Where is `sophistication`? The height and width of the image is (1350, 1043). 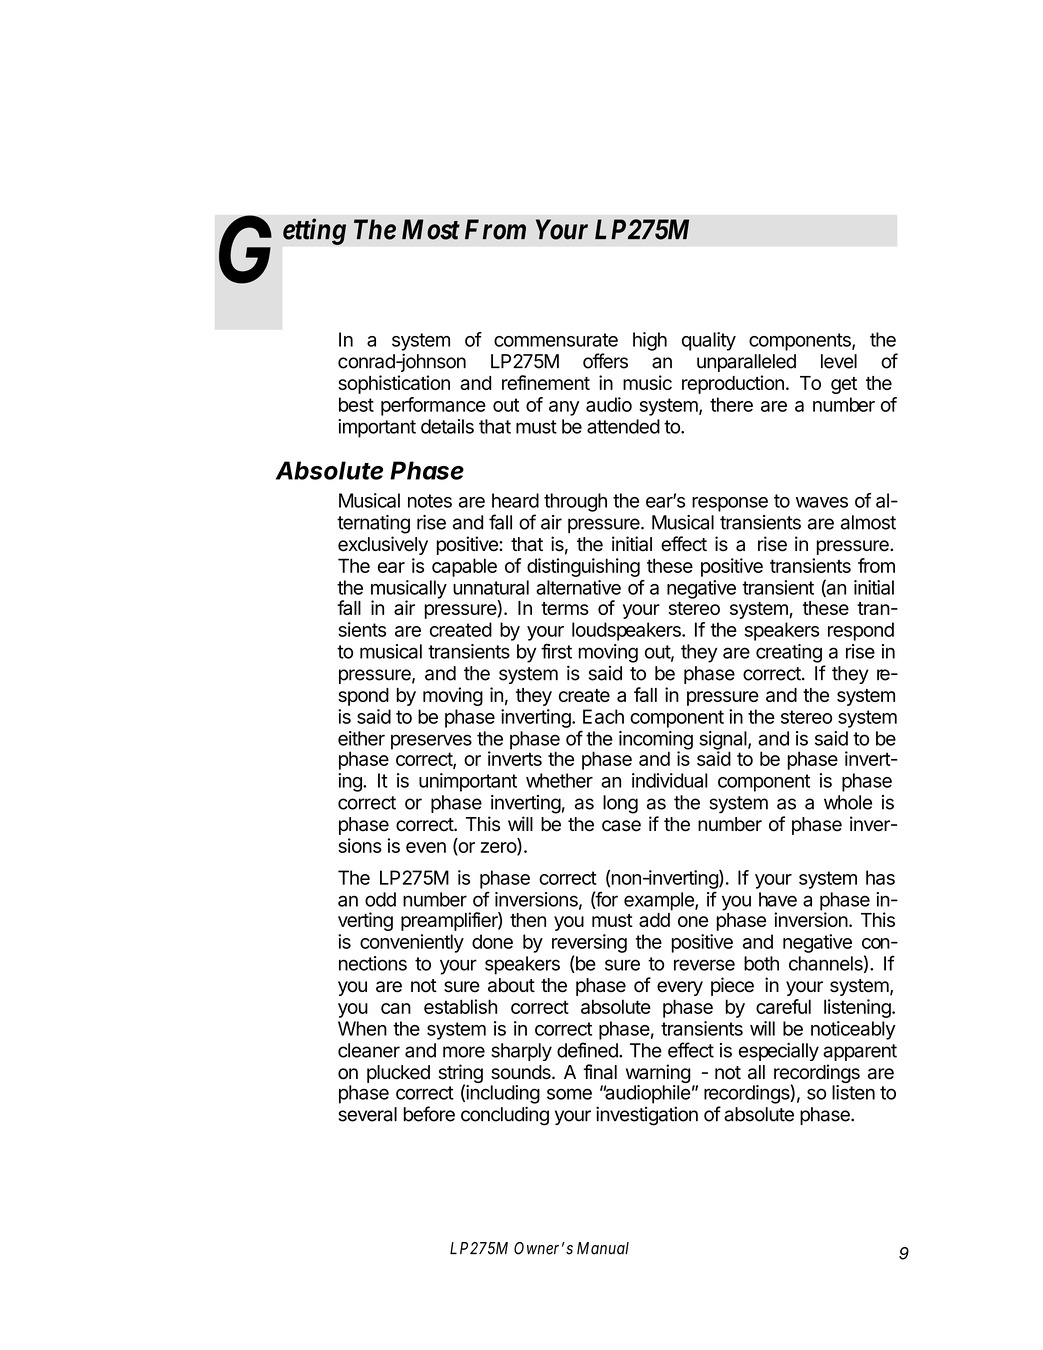
sophistication is located at coordinates (394, 384).
